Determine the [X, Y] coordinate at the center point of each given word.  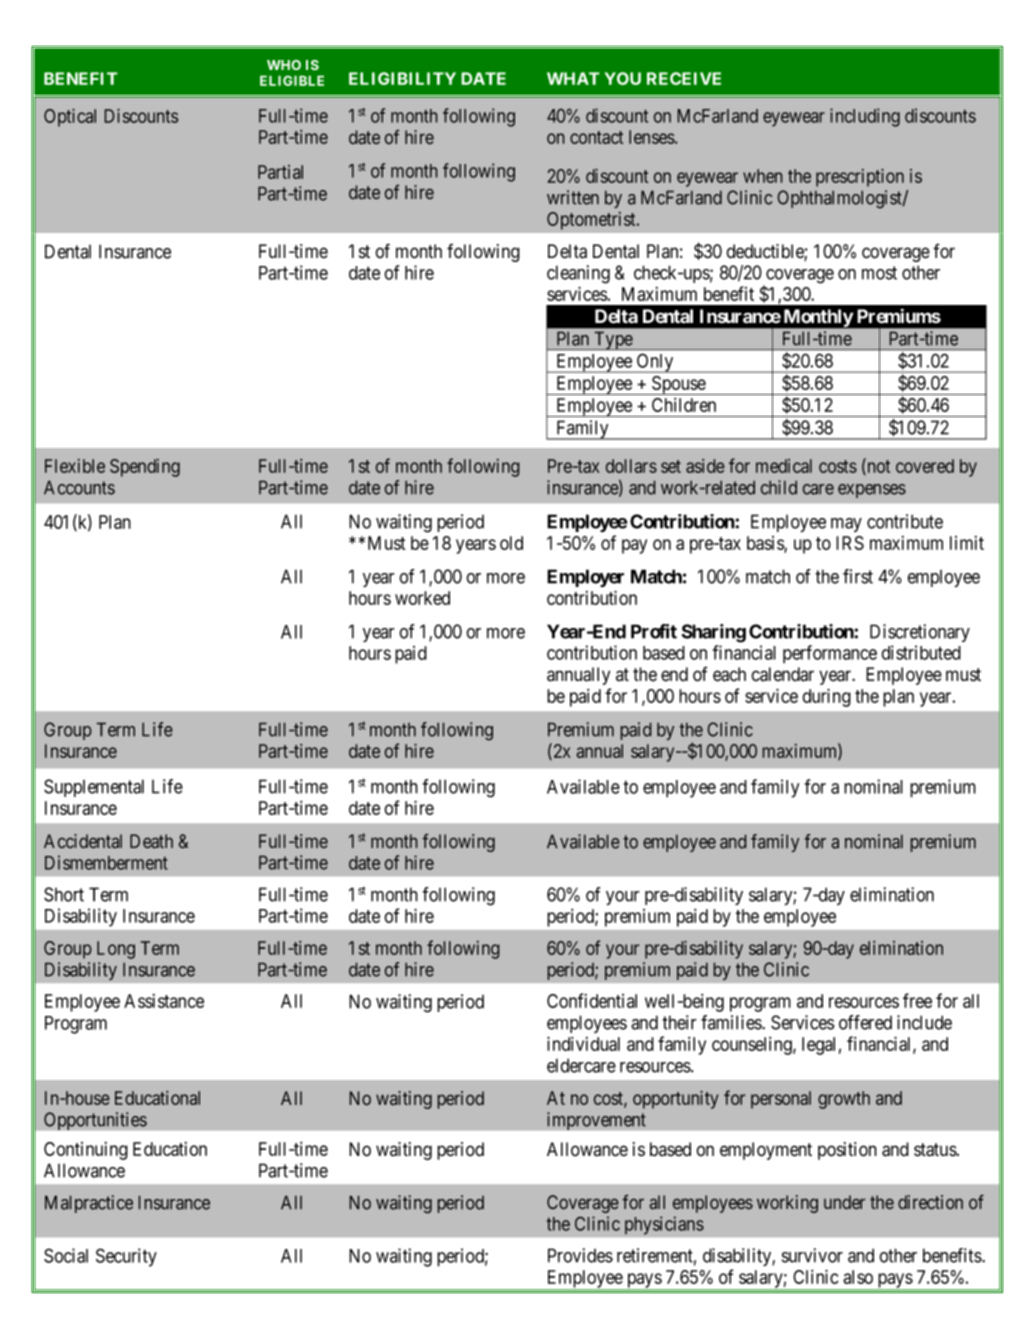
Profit [654, 631]
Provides [580, 1255]
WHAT [573, 78]
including [865, 117]
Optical [70, 118]
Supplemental [94, 788]
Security [126, 1257]
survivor [812, 1255]
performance [830, 654]
